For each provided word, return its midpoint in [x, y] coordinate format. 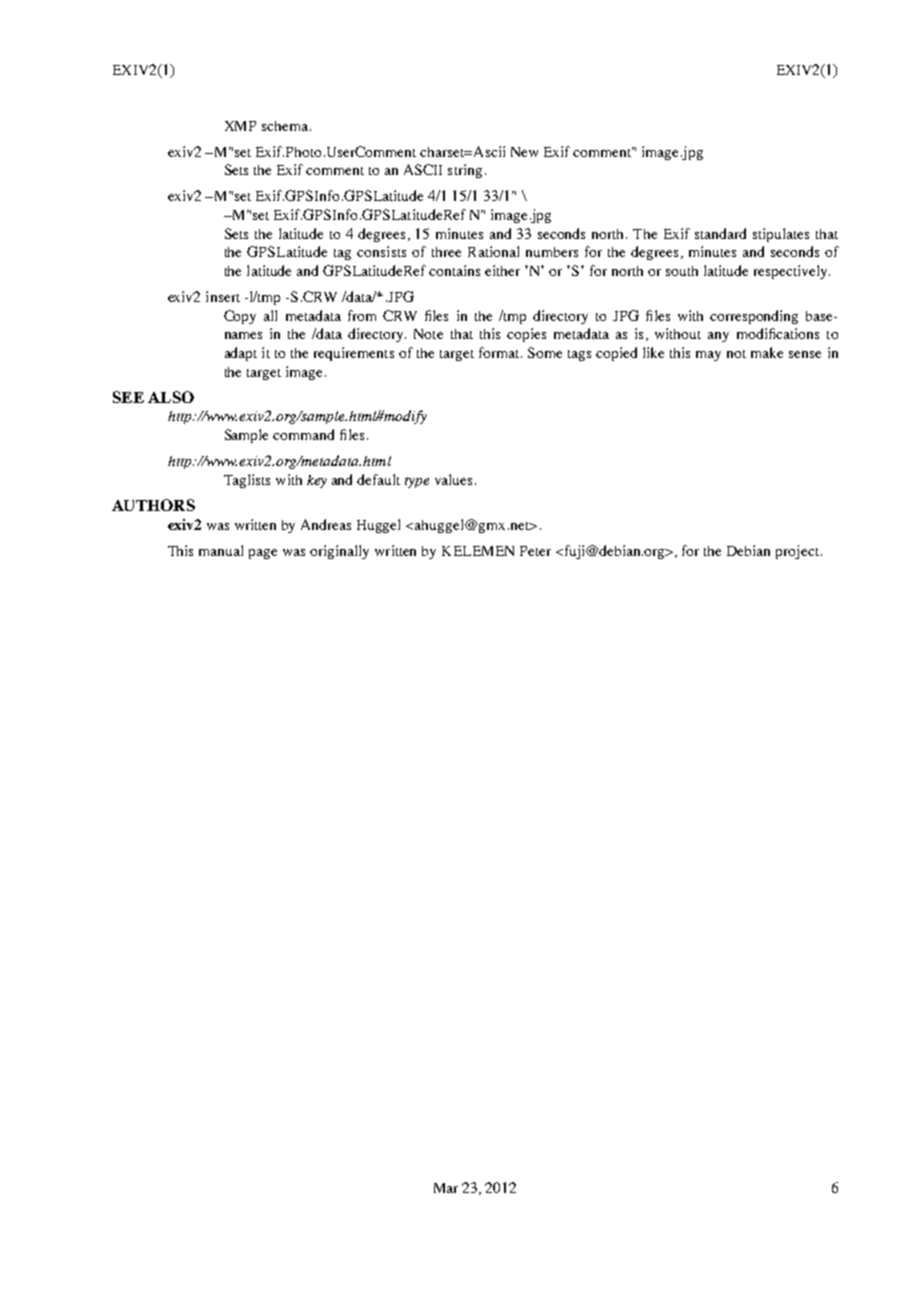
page [263, 554]
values [453, 479]
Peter [535, 551]
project [797, 552]
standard [720, 233]
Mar [446, 1188]
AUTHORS [153, 505]
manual [221, 550]
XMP [240, 126]
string [465, 171]
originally [339, 552]
